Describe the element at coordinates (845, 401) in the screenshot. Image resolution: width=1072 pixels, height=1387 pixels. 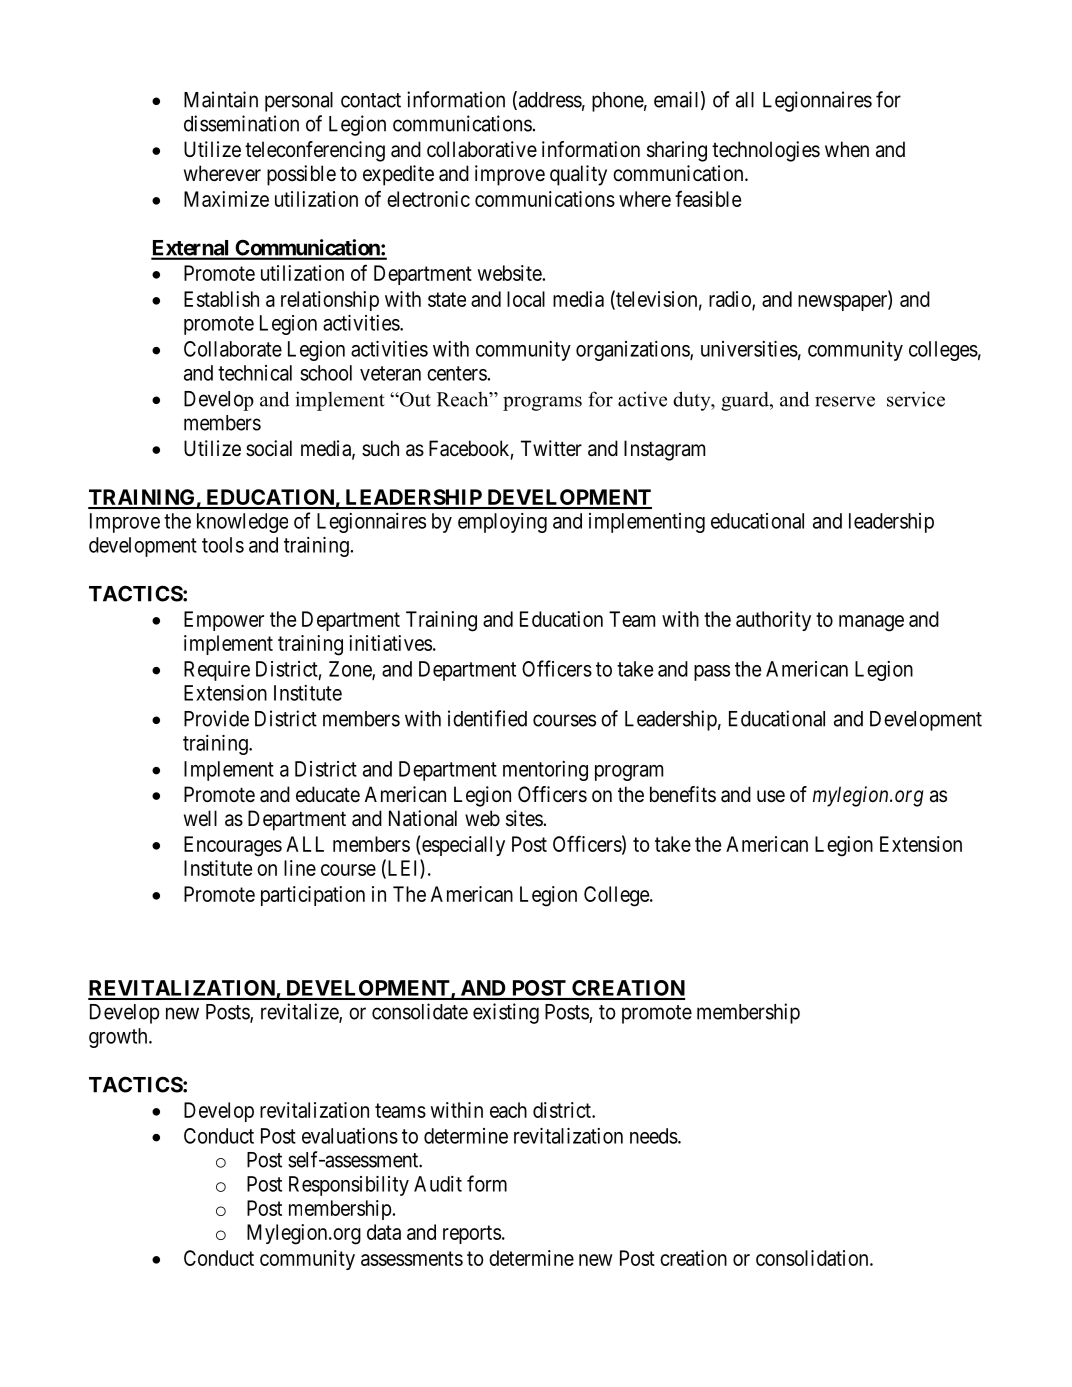
I see `reserve` at that location.
